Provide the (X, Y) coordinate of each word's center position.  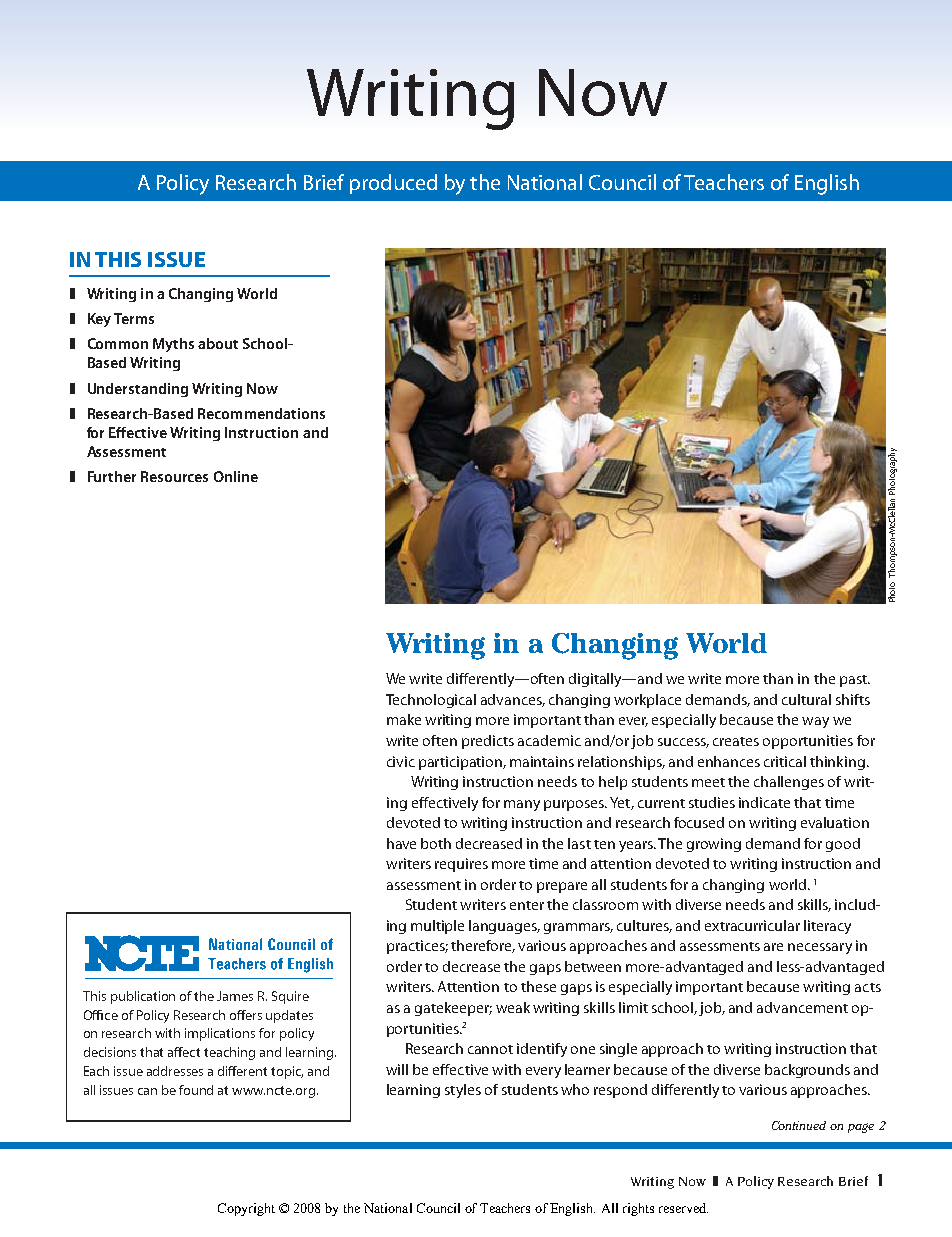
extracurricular (752, 925)
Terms (134, 318)
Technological (431, 701)
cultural (806, 699)
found (196, 1090)
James (235, 996)
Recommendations (261, 413)
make (404, 719)
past (854, 681)
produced (393, 184)
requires (461, 865)
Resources (174, 476)
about (218, 343)
